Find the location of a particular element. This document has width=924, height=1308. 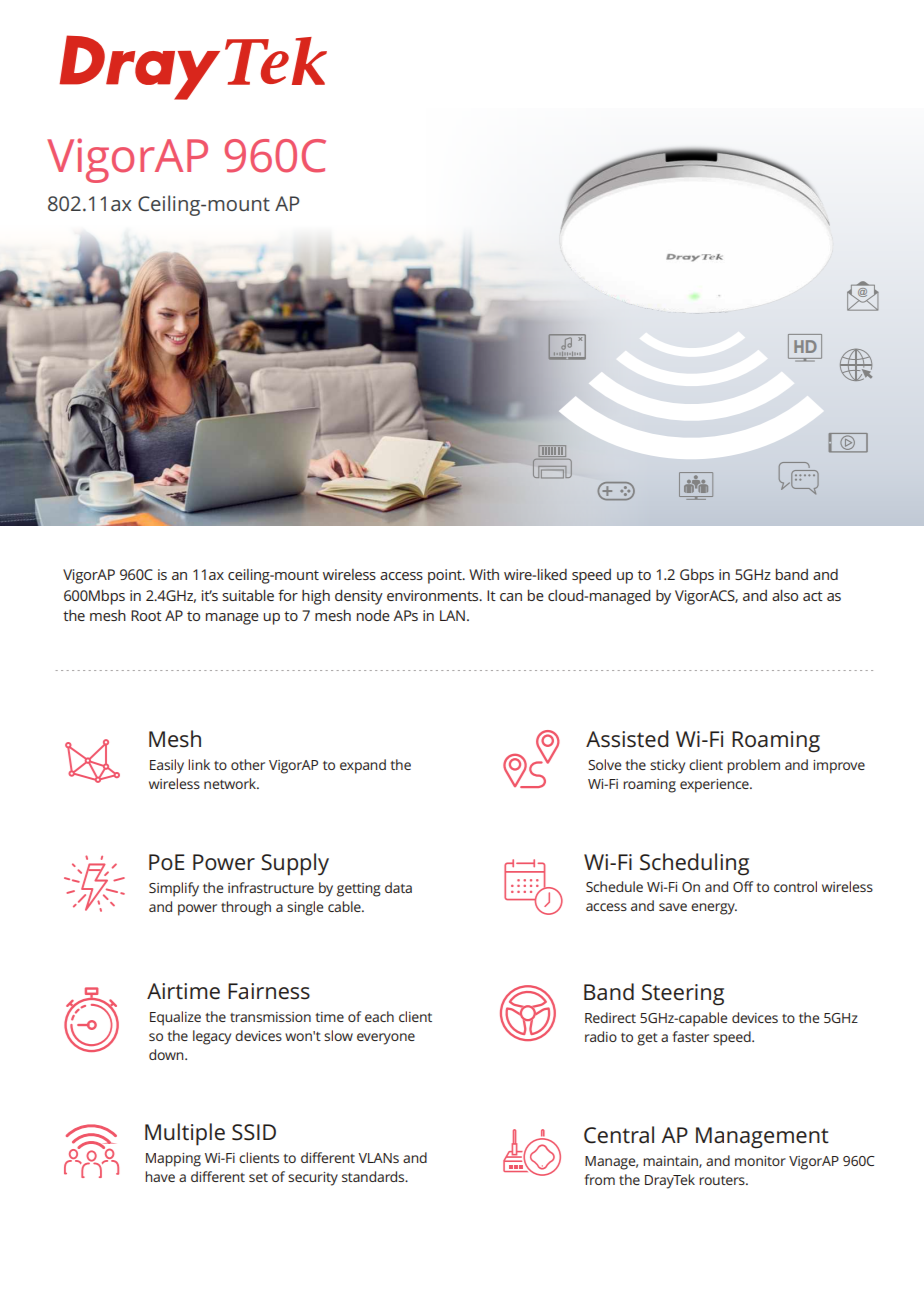

each is located at coordinates (379, 1016).
